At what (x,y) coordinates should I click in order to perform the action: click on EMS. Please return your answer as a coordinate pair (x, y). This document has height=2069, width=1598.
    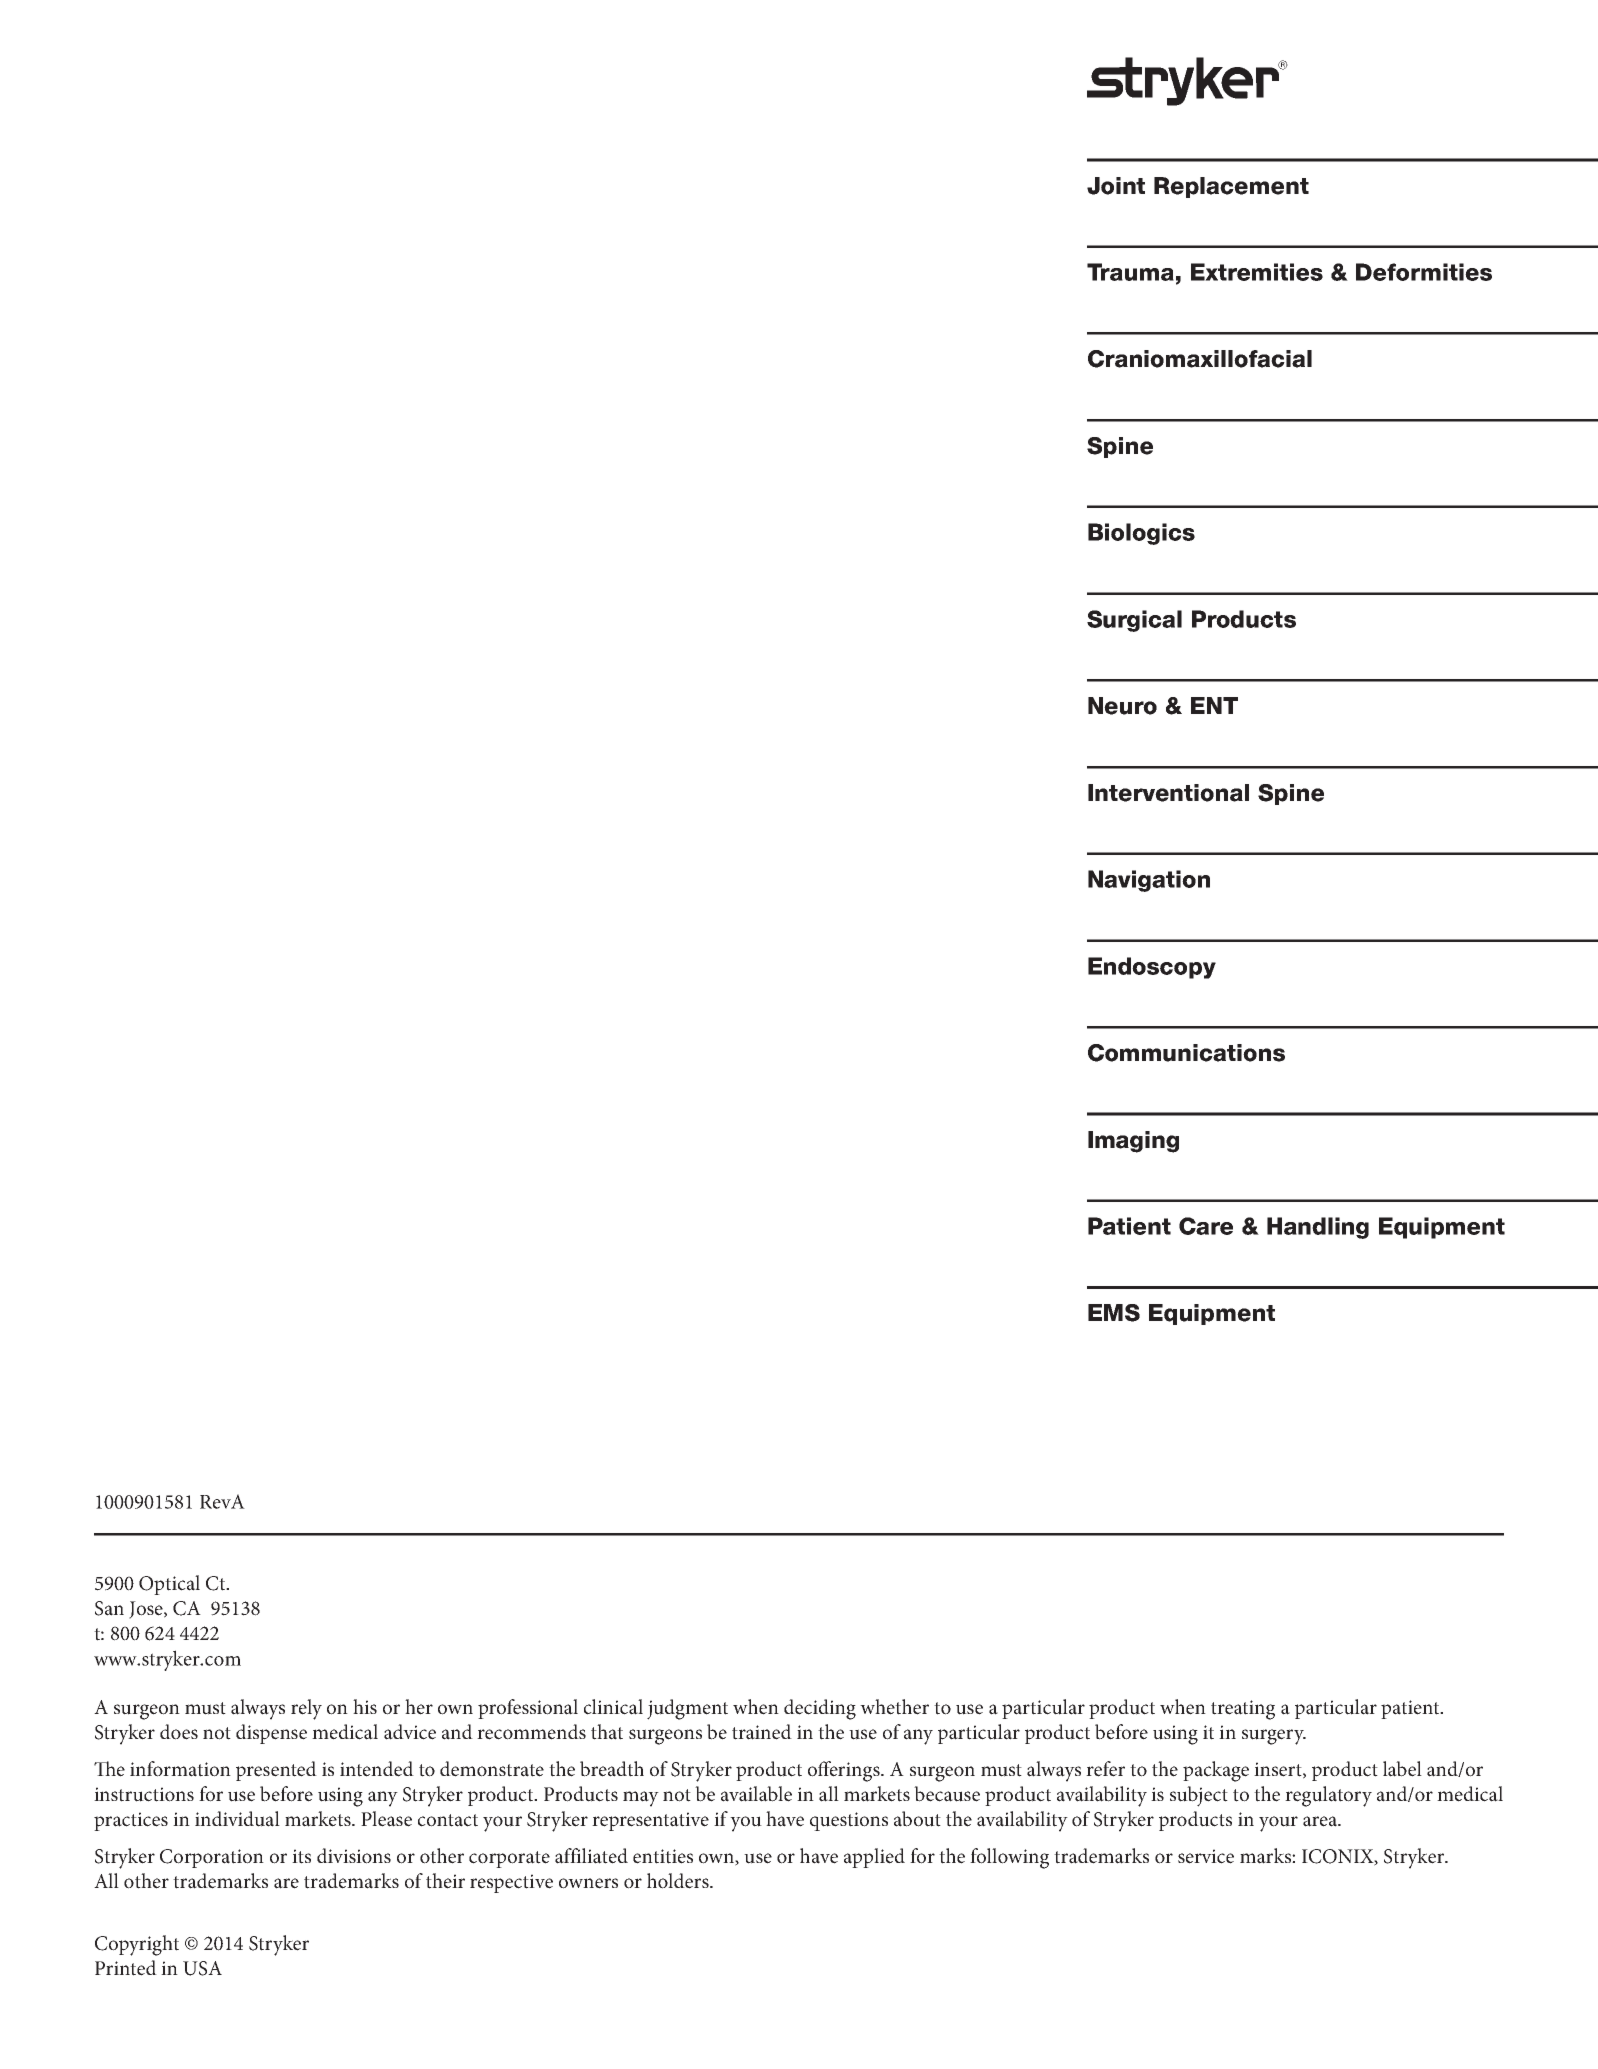
    Looking at the image, I should click on (1114, 1313).
